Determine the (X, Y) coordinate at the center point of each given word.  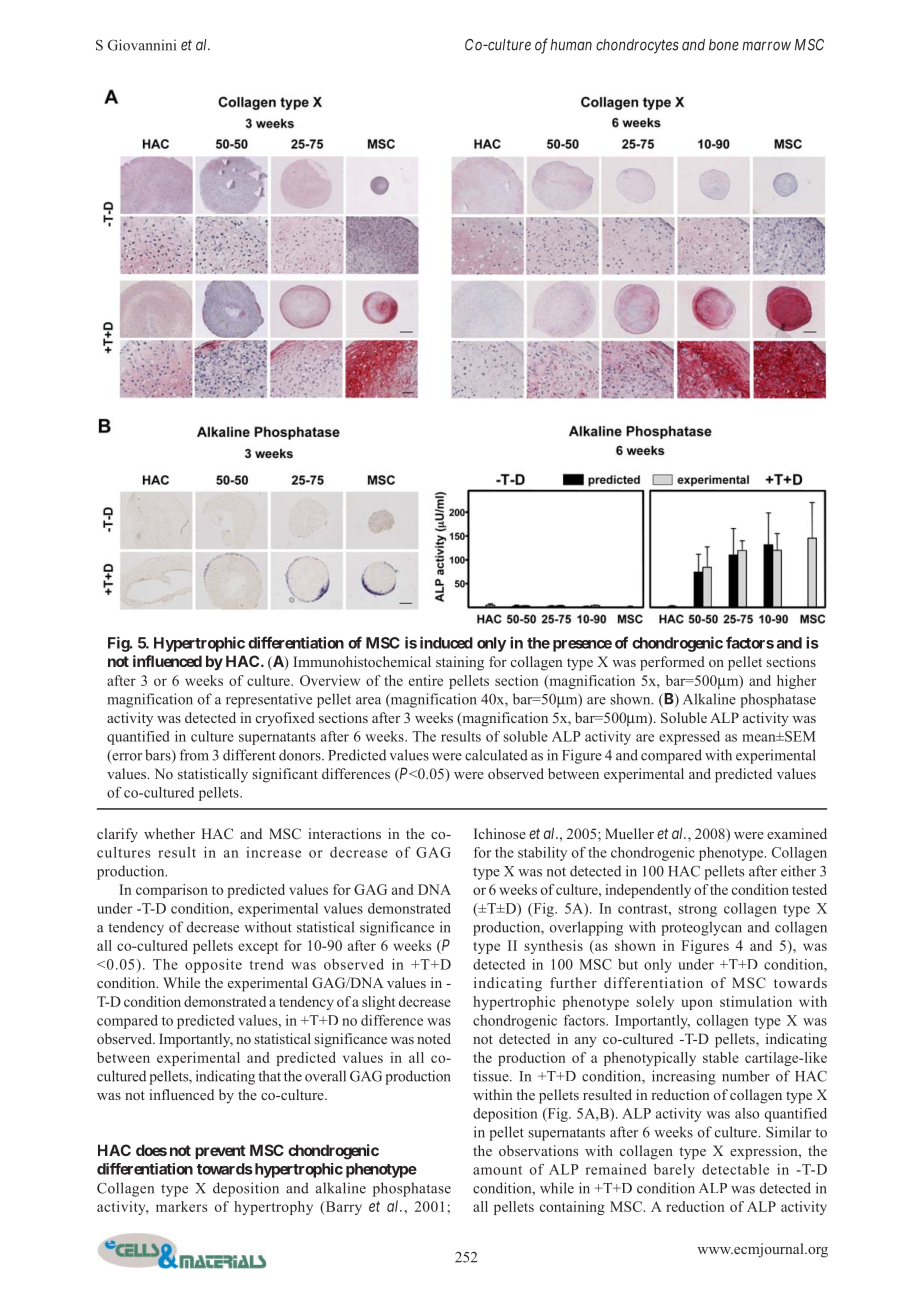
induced (446, 642)
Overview (330, 680)
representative (269, 700)
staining (460, 663)
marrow (766, 46)
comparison (172, 891)
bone (724, 45)
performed (672, 663)
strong (697, 910)
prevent (220, 1152)
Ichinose (500, 833)
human (571, 45)
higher (796, 682)
